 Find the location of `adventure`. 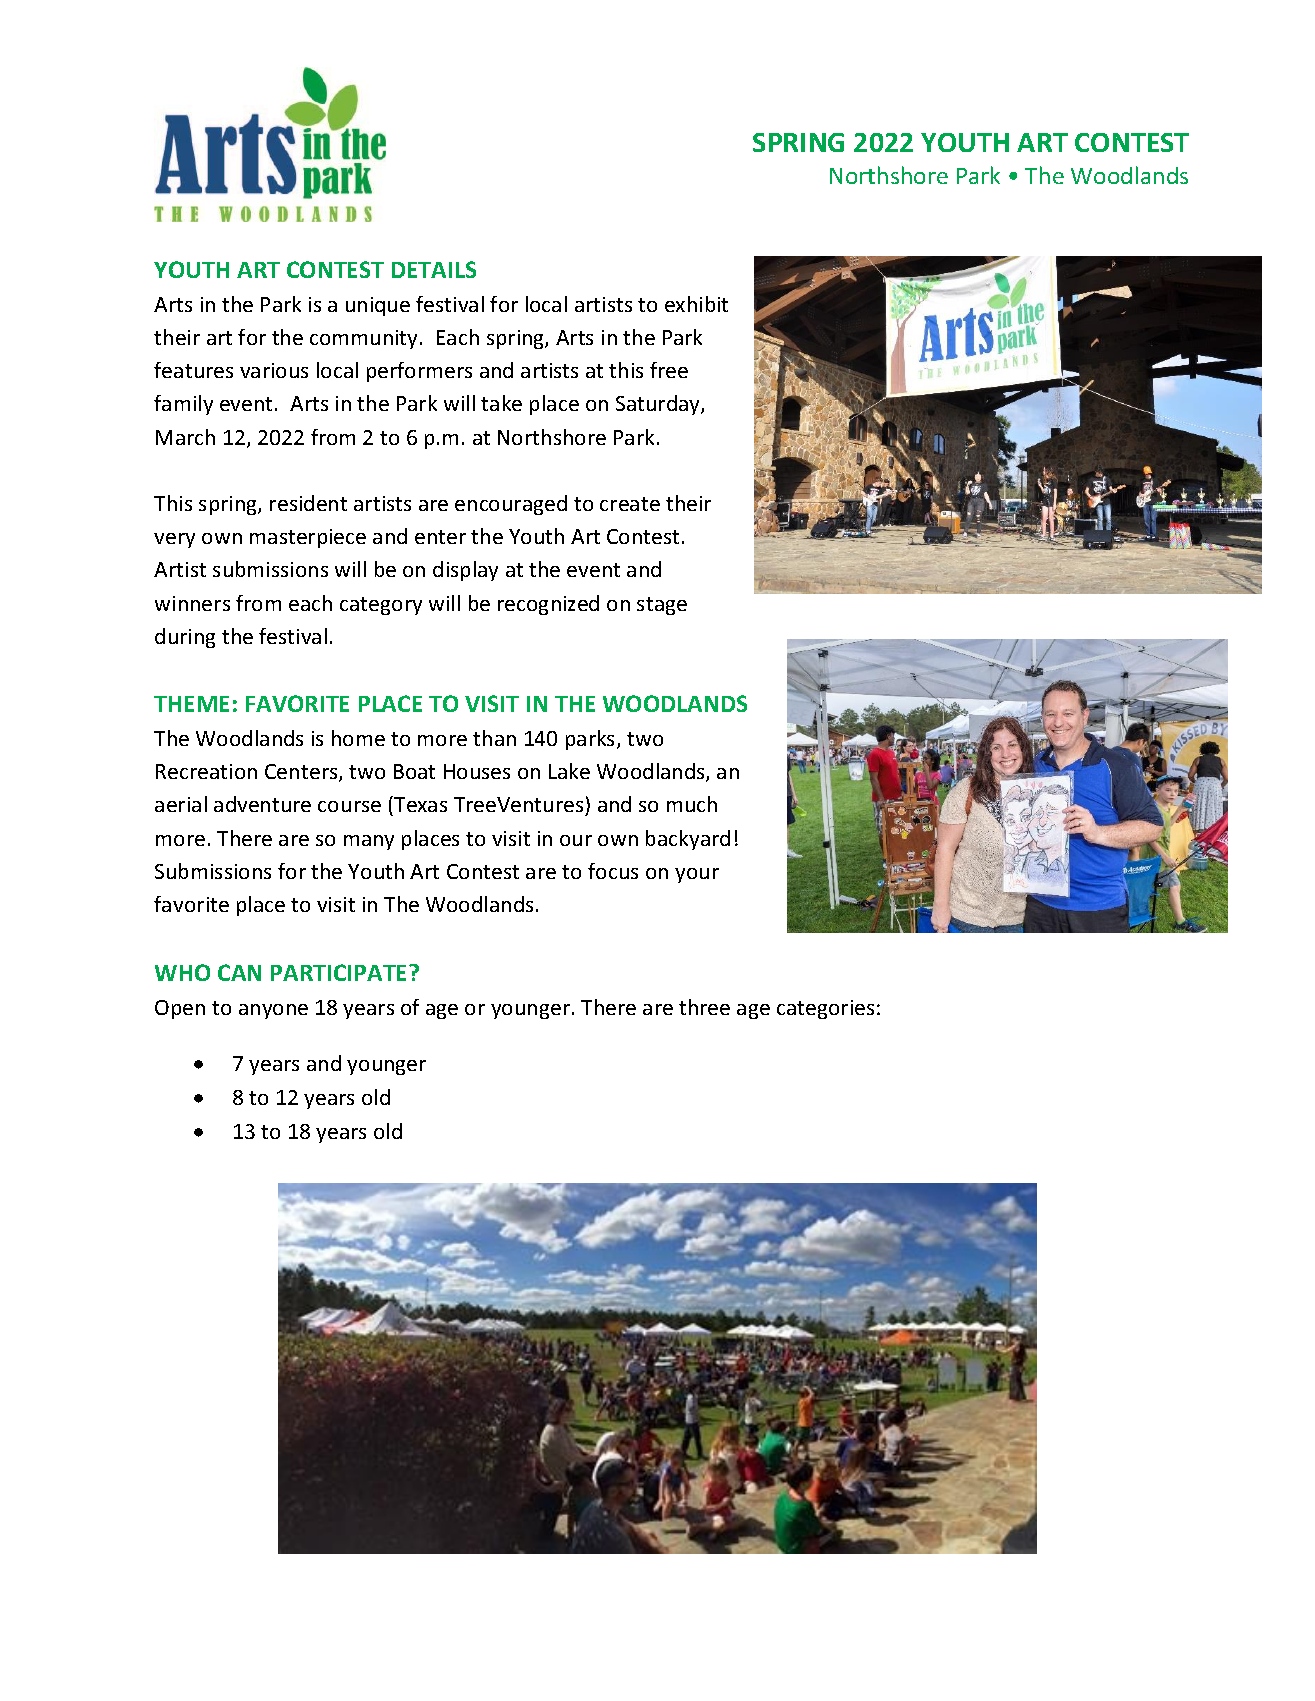

adventure is located at coordinates (262, 804).
